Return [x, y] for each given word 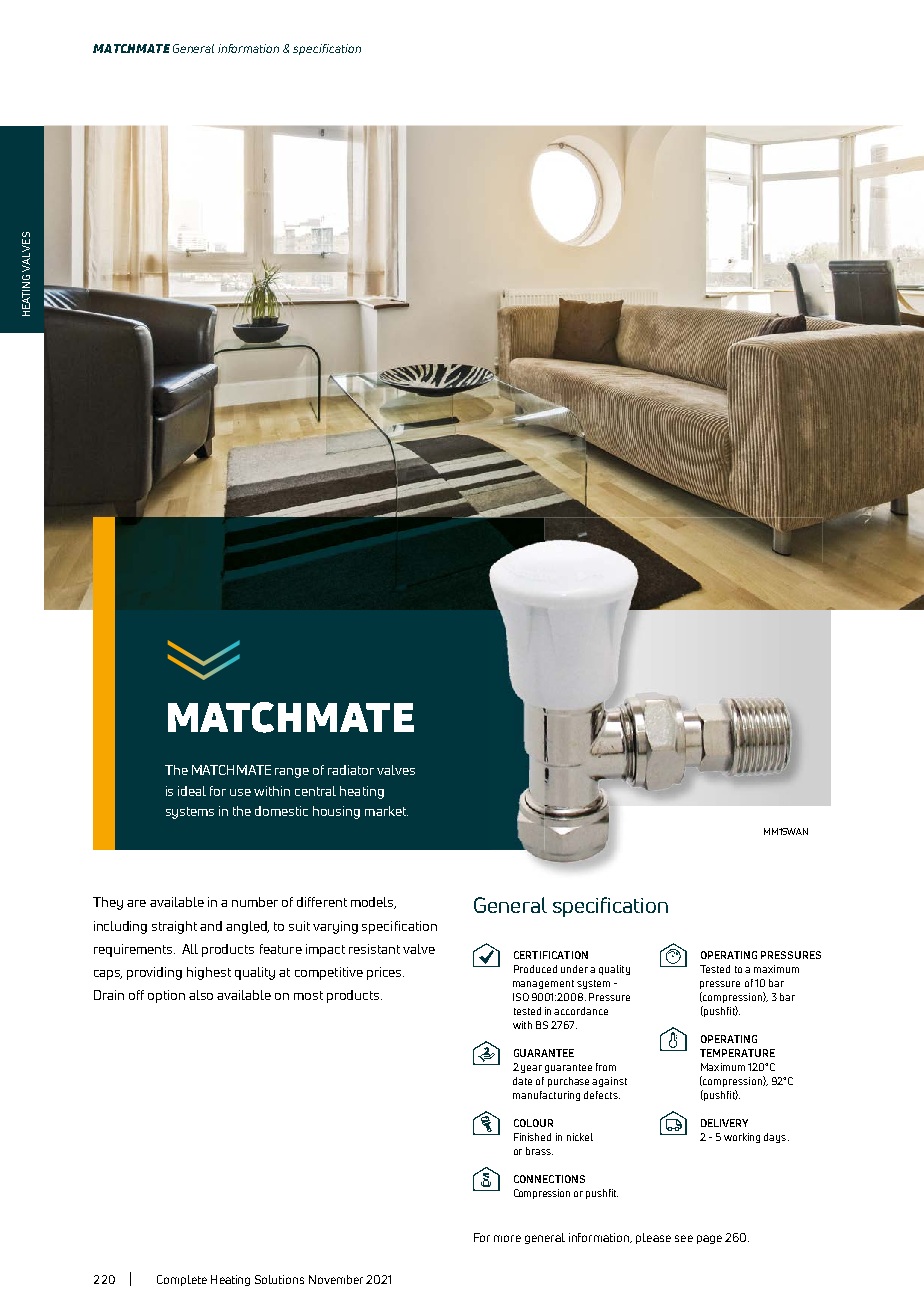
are [136, 903]
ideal [192, 791]
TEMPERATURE [737, 1053]
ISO [521, 997]
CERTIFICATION [551, 955]
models [373, 903]
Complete [182, 1280]
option [166, 996]
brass [539, 1151]
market [386, 811]
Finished [532, 1137]
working [742, 1138]
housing [336, 812]
